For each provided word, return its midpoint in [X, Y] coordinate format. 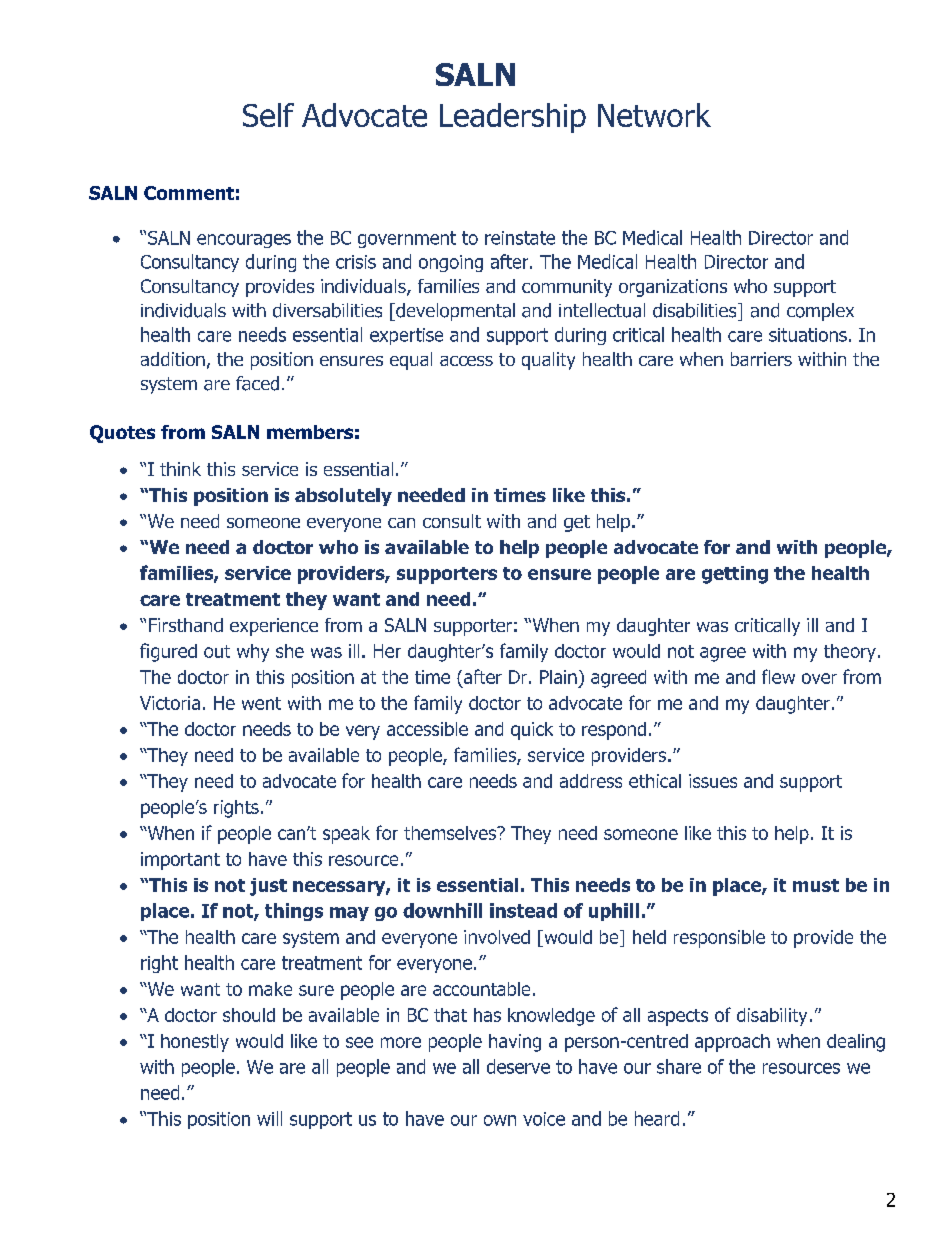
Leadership [513, 118]
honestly [195, 1043]
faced [257, 383]
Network [654, 115]
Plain [558, 677]
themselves [451, 833]
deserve [518, 1066]
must [816, 885]
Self [268, 115]
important [180, 861]
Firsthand [186, 625]
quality [548, 361]
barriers [761, 359]
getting [735, 575]
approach [732, 1043]
